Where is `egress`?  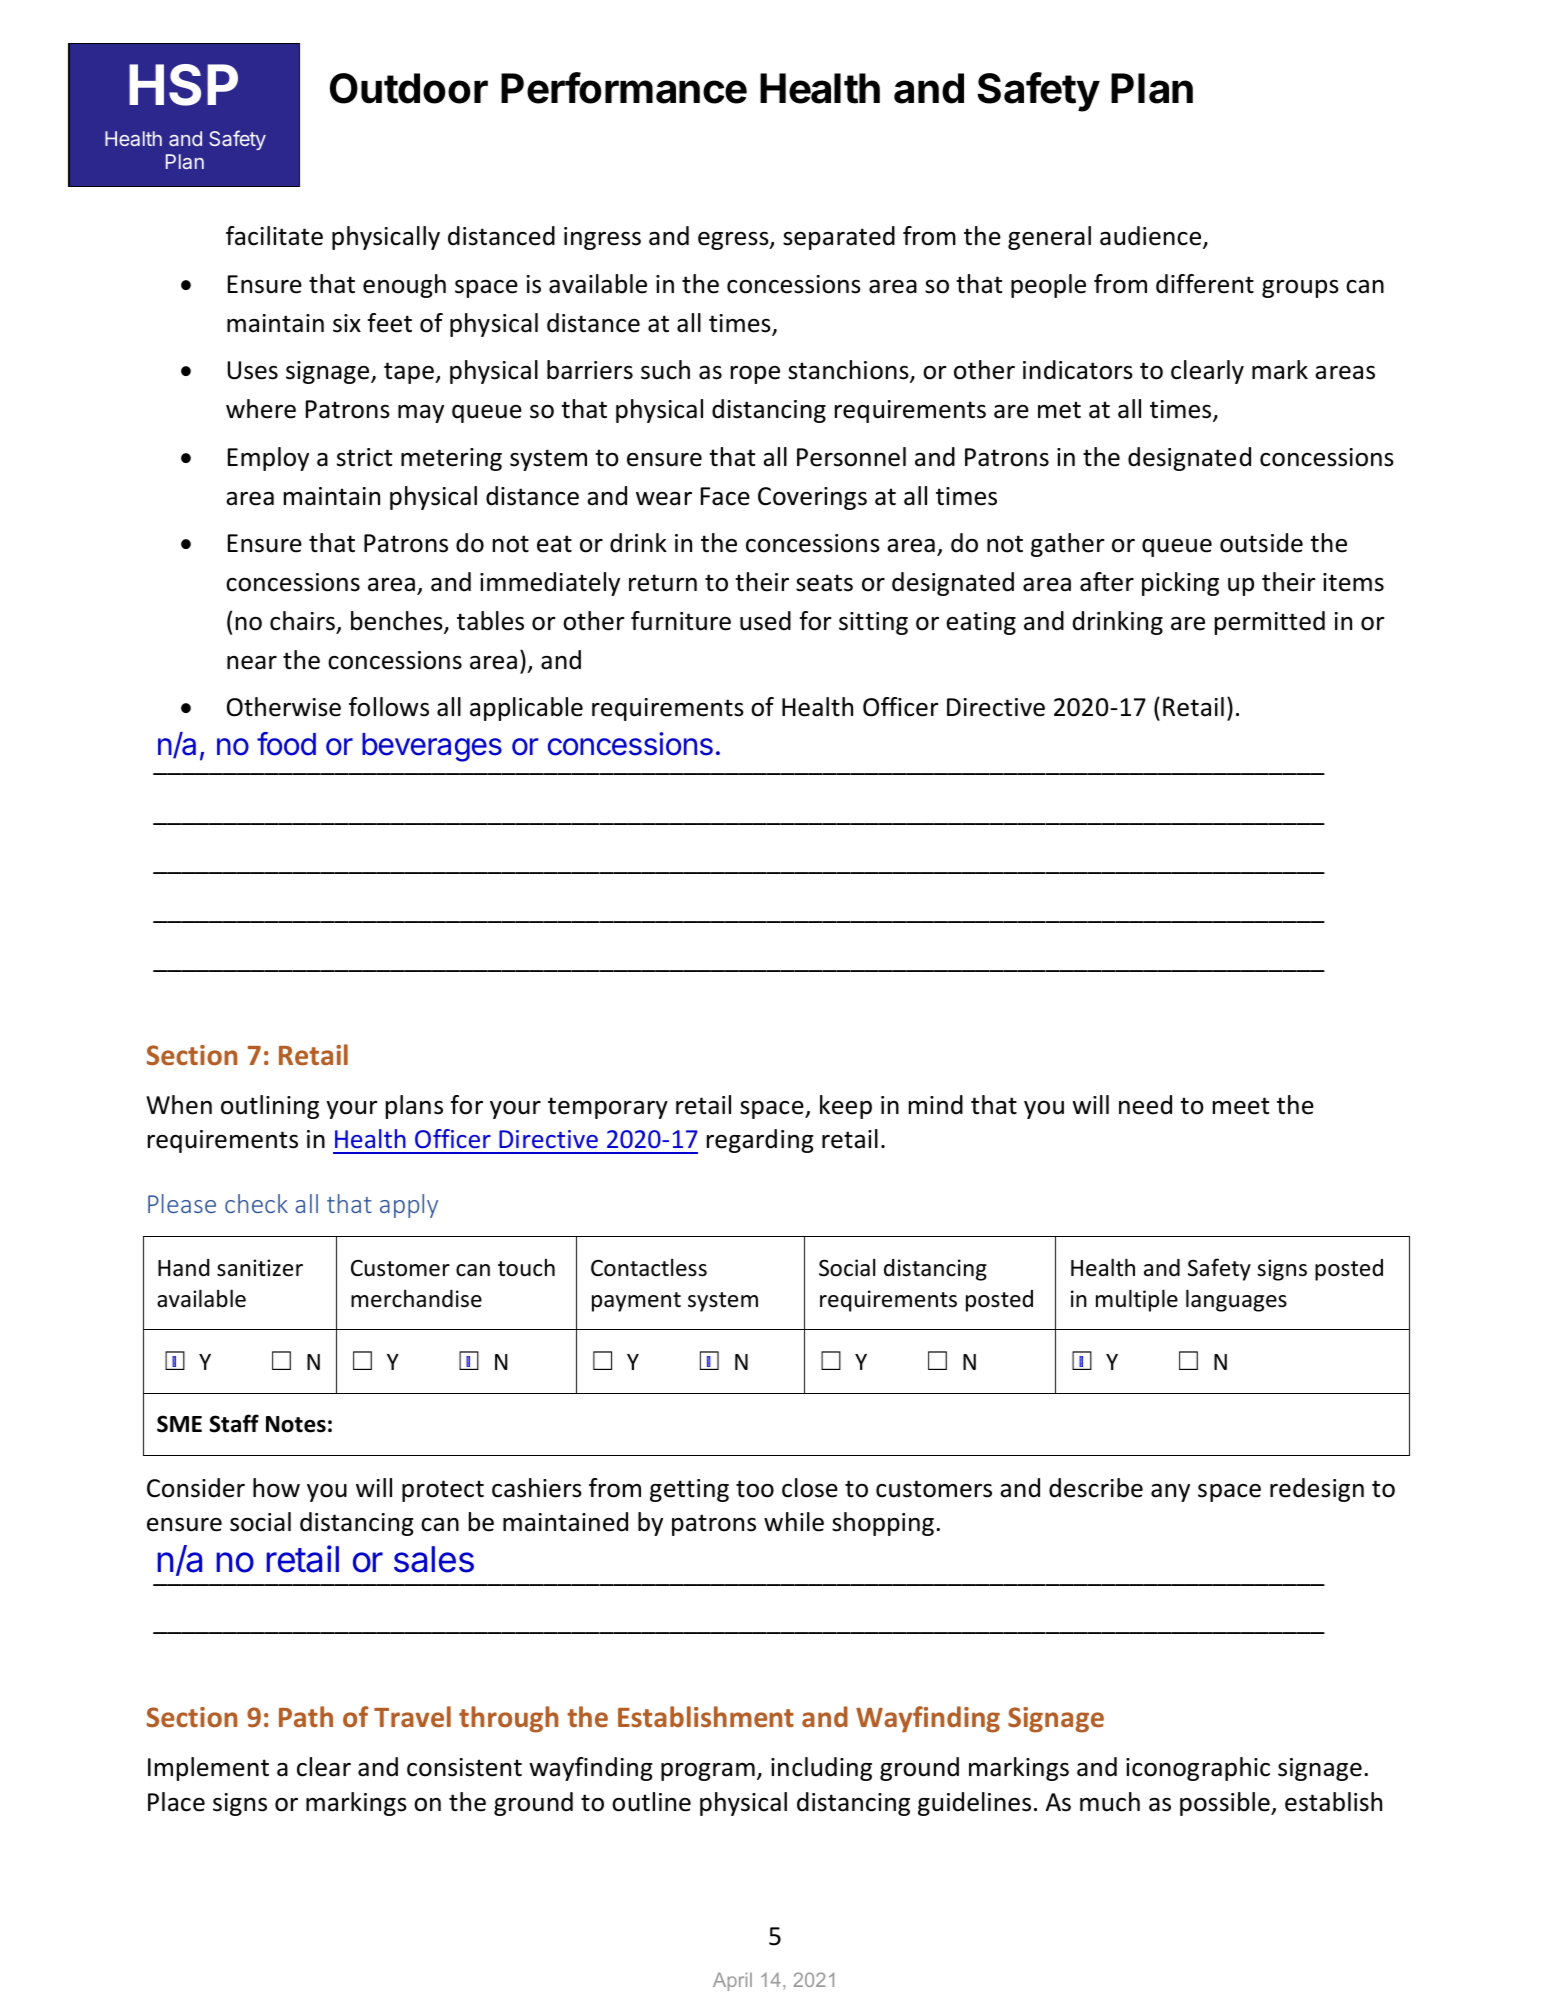
egress is located at coordinates (734, 241).
